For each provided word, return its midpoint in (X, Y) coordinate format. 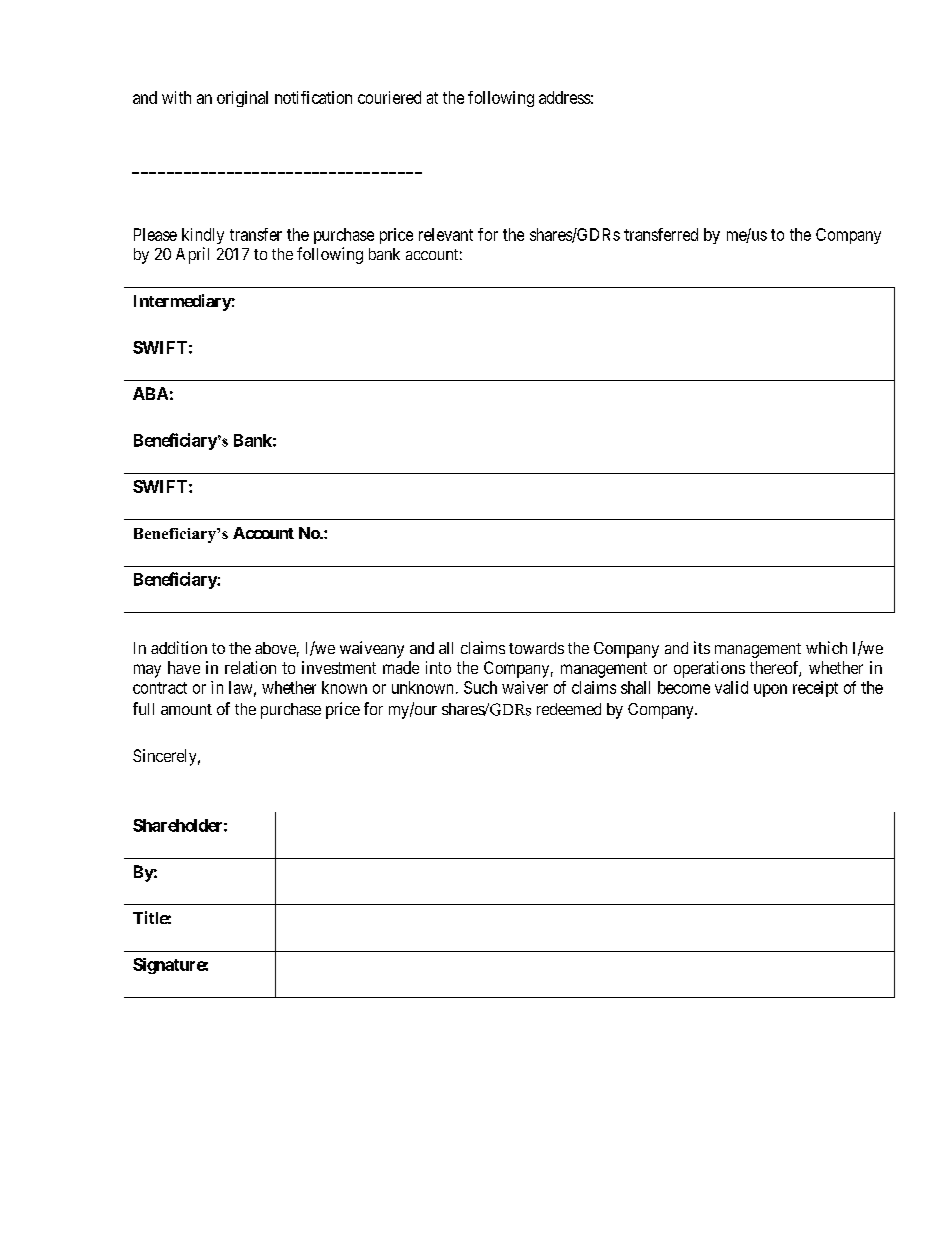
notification (313, 97)
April (192, 255)
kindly (203, 236)
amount (186, 709)
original (242, 99)
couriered (389, 97)
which (826, 647)
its (702, 647)
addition (179, 647)
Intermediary (183, 302)
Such (480, 687)
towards (536, 648)
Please (155, 234)
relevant (446, 234)
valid (731, 687)
